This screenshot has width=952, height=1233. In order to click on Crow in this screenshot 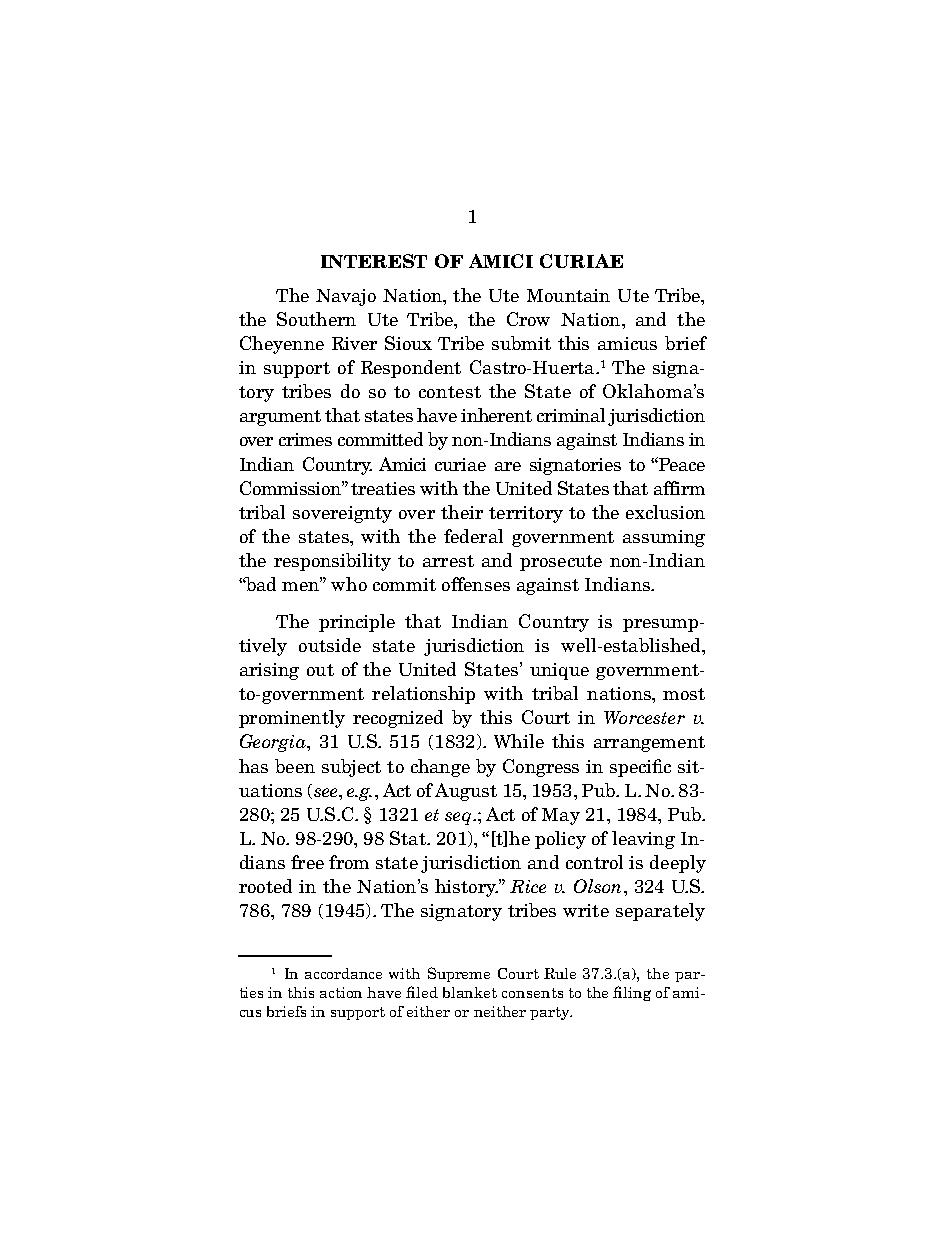, I will do `click(528, 319)`.
